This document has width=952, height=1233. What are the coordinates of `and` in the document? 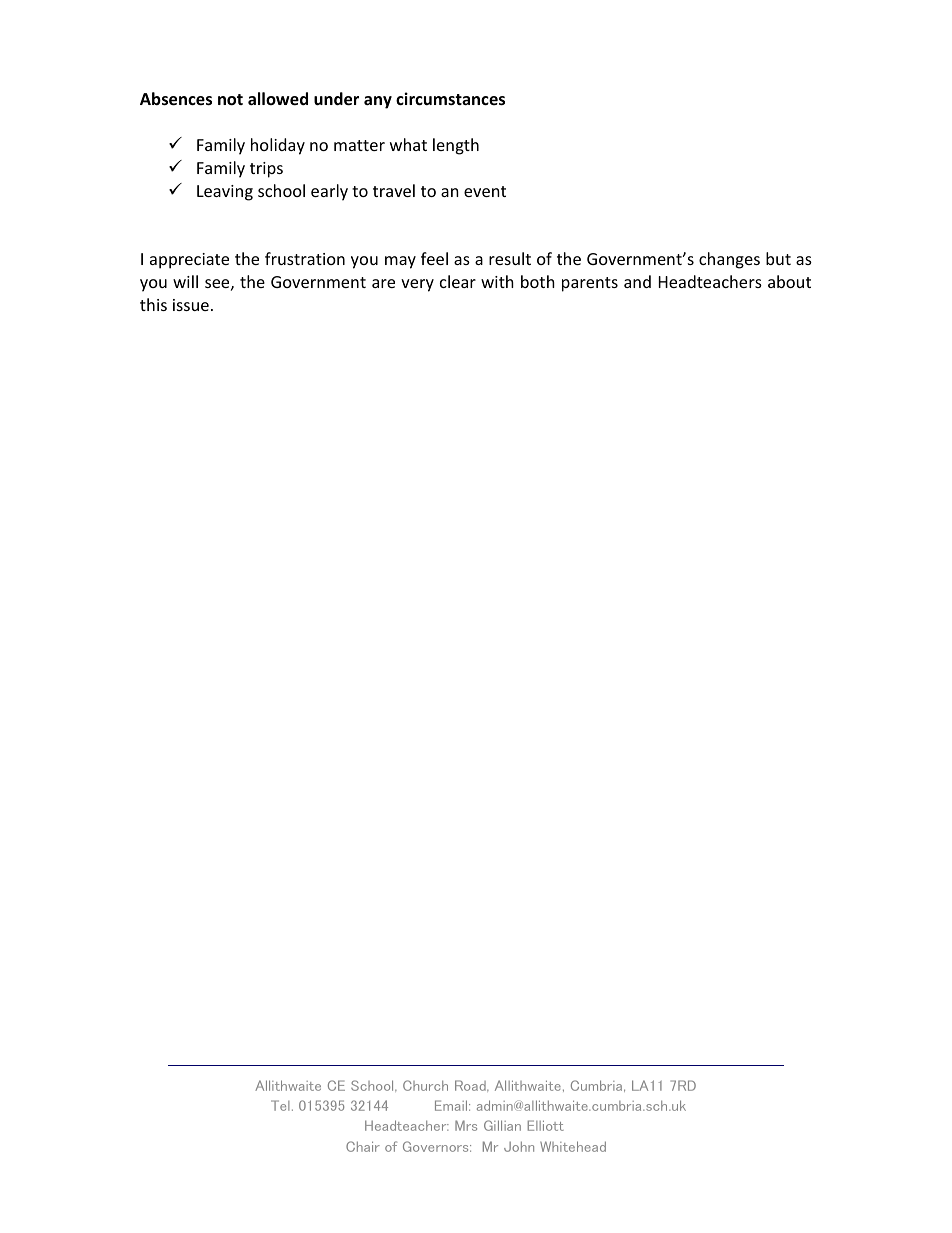 It's located at (637, 281).
